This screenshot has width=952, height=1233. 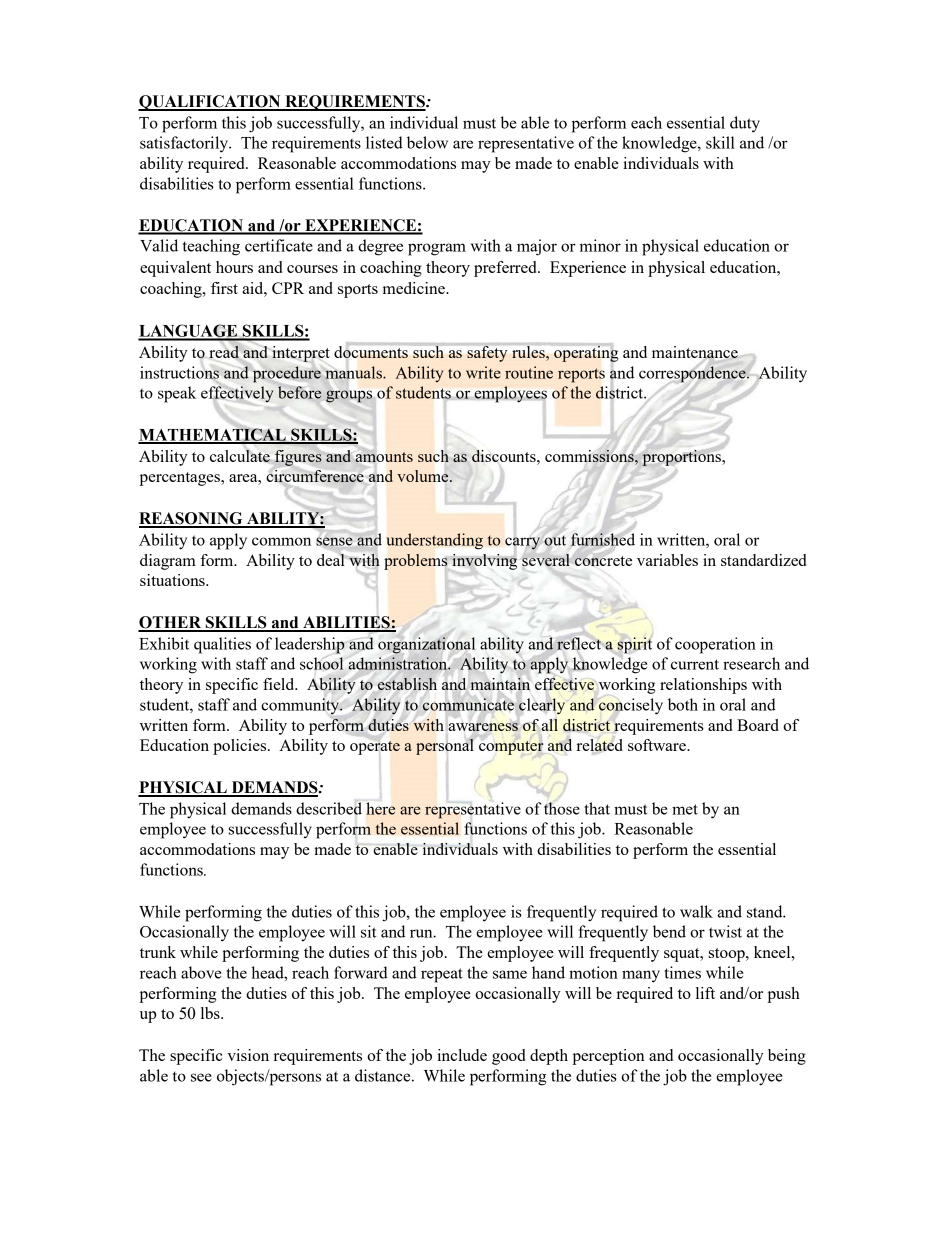 I want to click on first, so click(x=224, y=288).
